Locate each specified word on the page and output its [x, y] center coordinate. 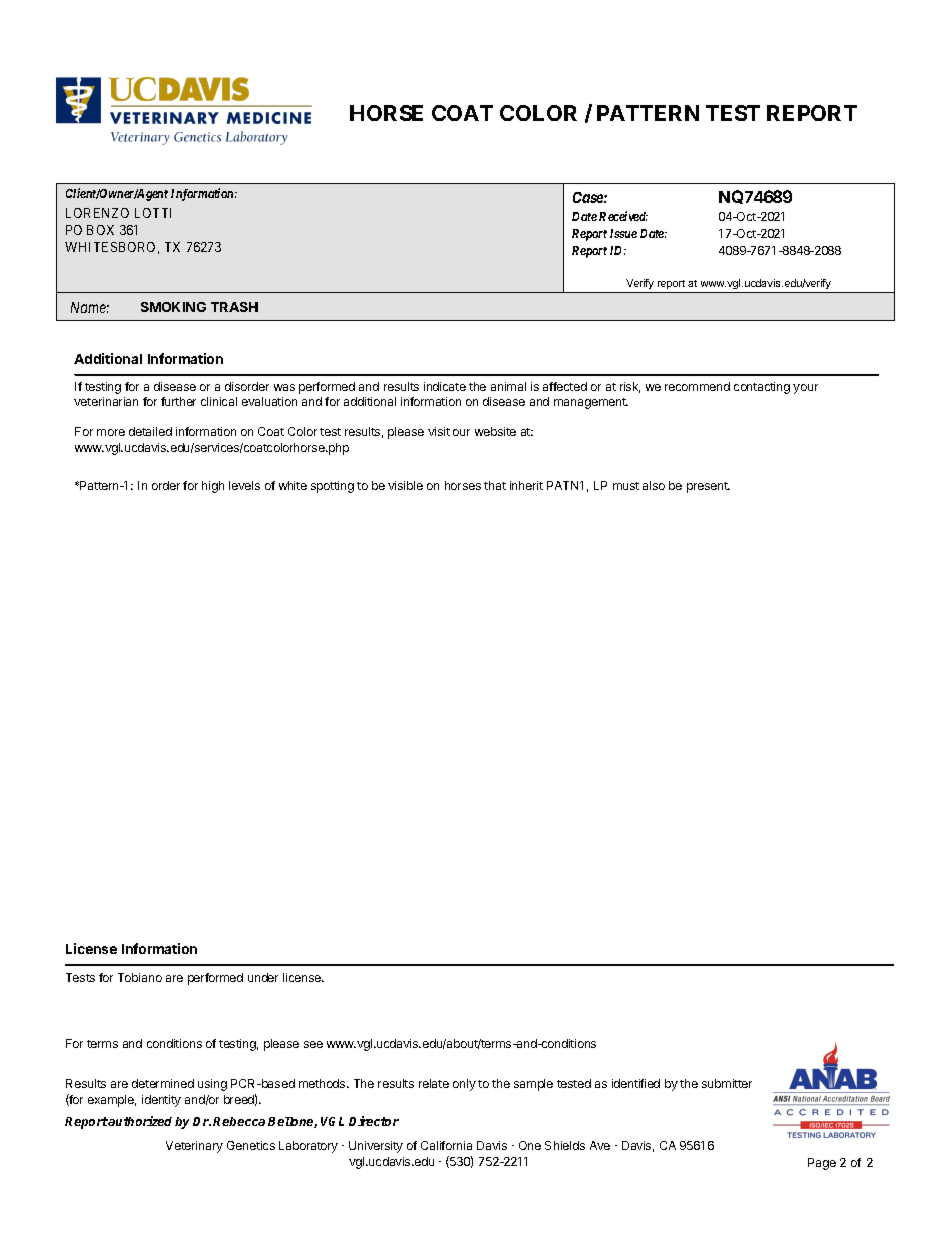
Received [623, 216]
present [708, 487]
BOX [100, 230]
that [495, 485]
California [446, 1145]
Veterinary [194, 1147]
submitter [727, 1083]
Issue [623, 233]
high [213, 487]
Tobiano [140, 977]
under [263, 977]
